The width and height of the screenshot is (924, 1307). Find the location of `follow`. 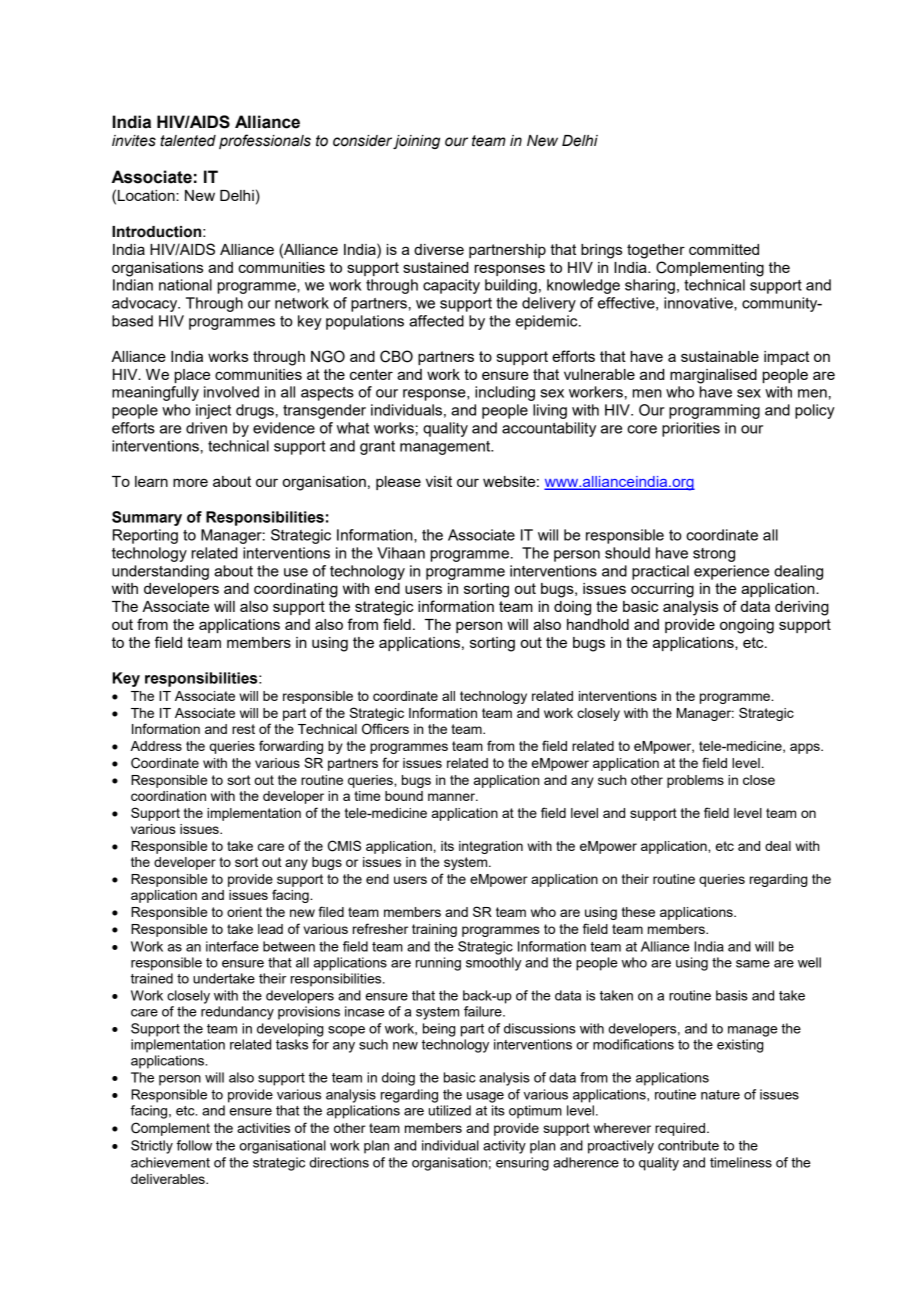

follow is located at coordinates (194, 1145).
